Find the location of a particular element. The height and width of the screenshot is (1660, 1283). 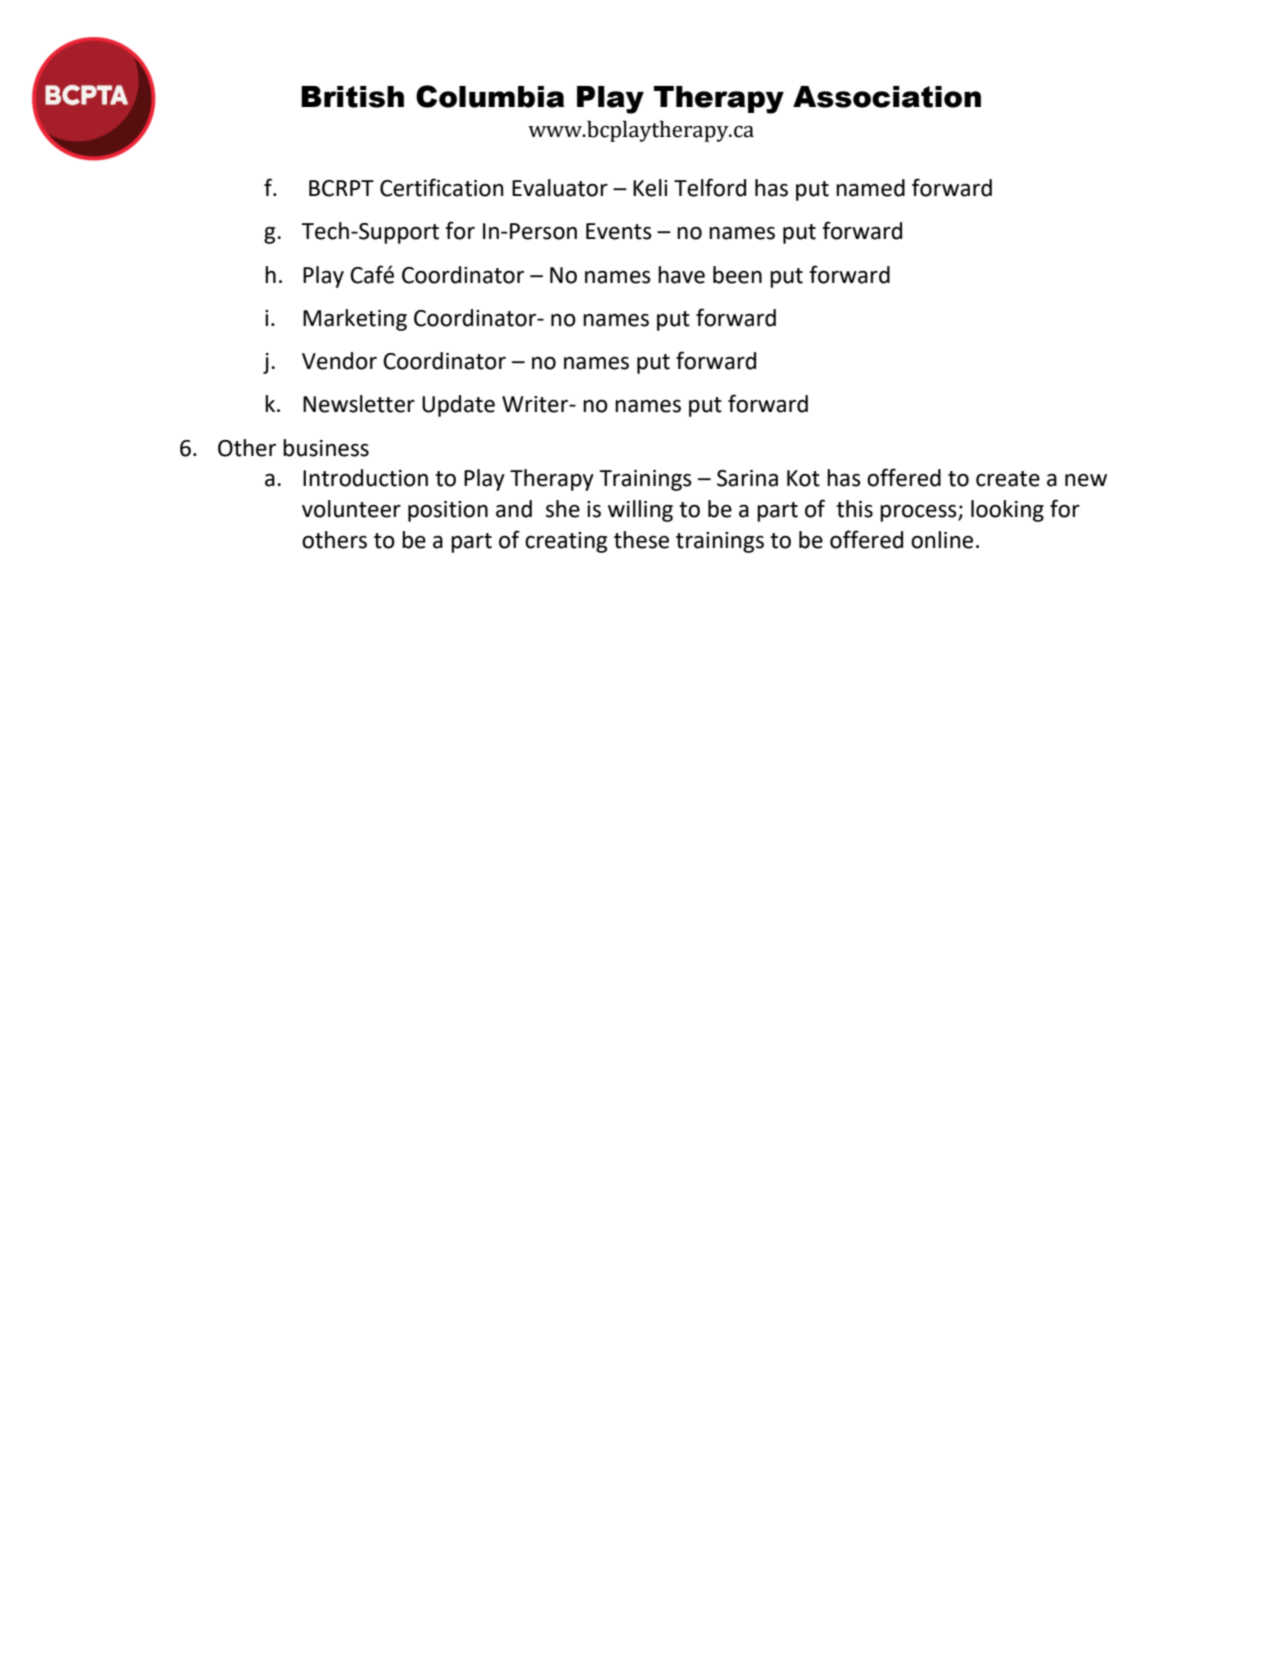

Association is located at coordinates (887, 97).
